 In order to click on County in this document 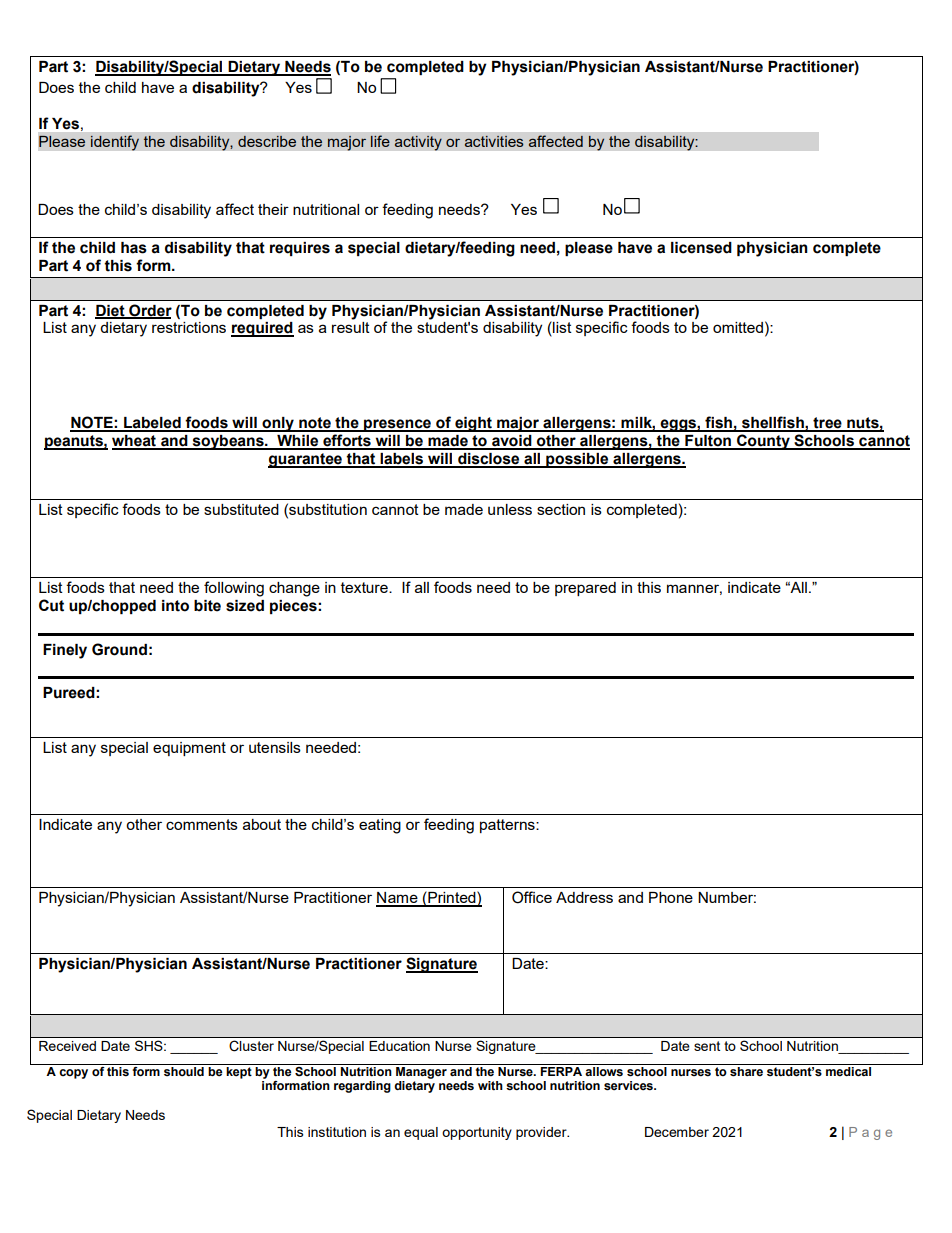, I will do `click(763, 442)`.
